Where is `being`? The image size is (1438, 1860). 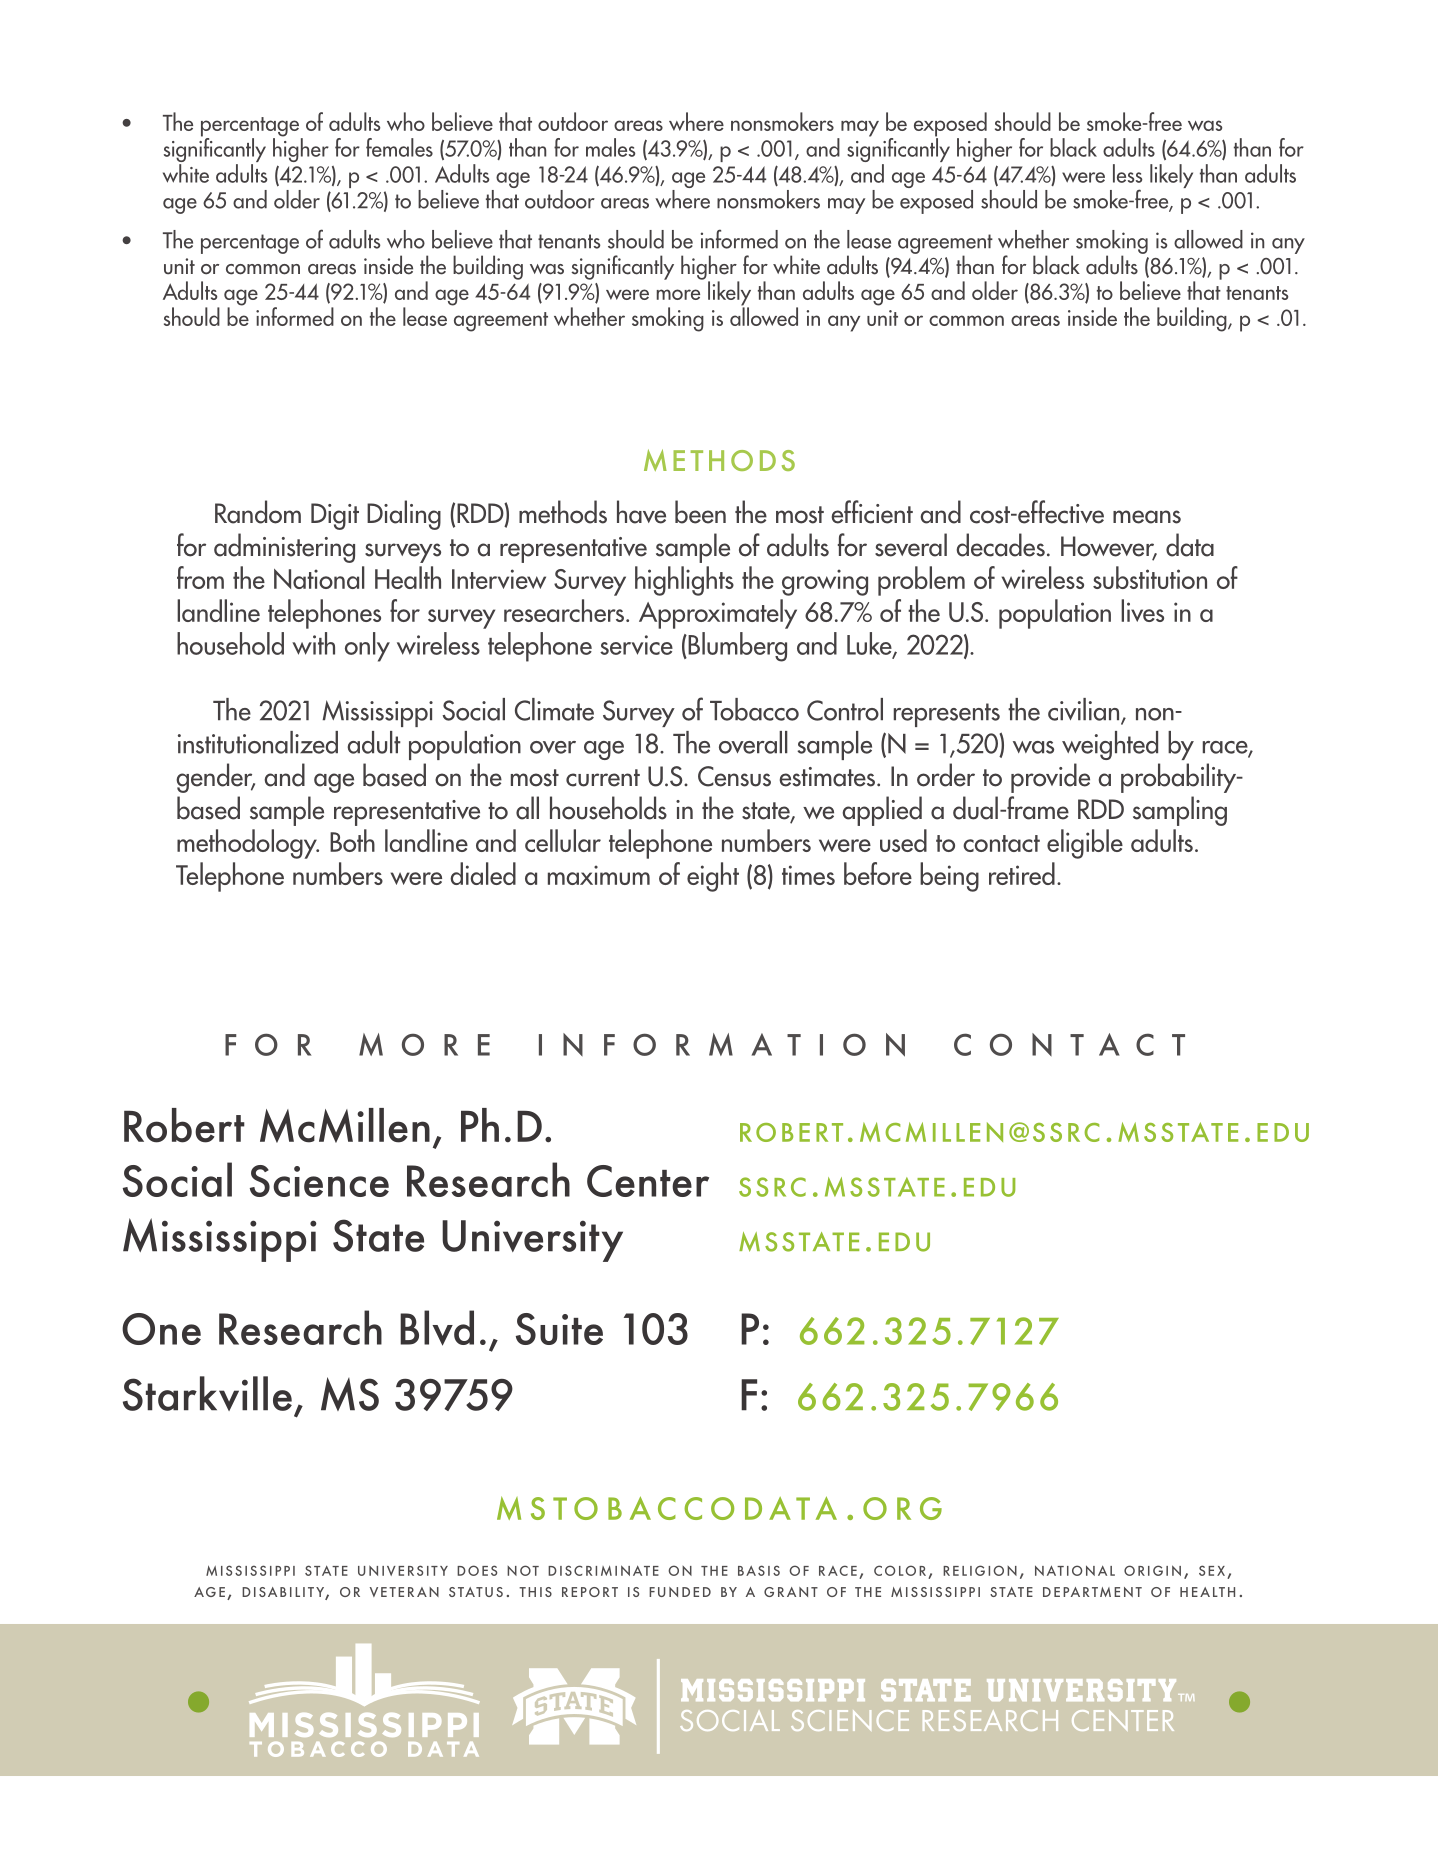
being is located at coordinates (949, 877).
